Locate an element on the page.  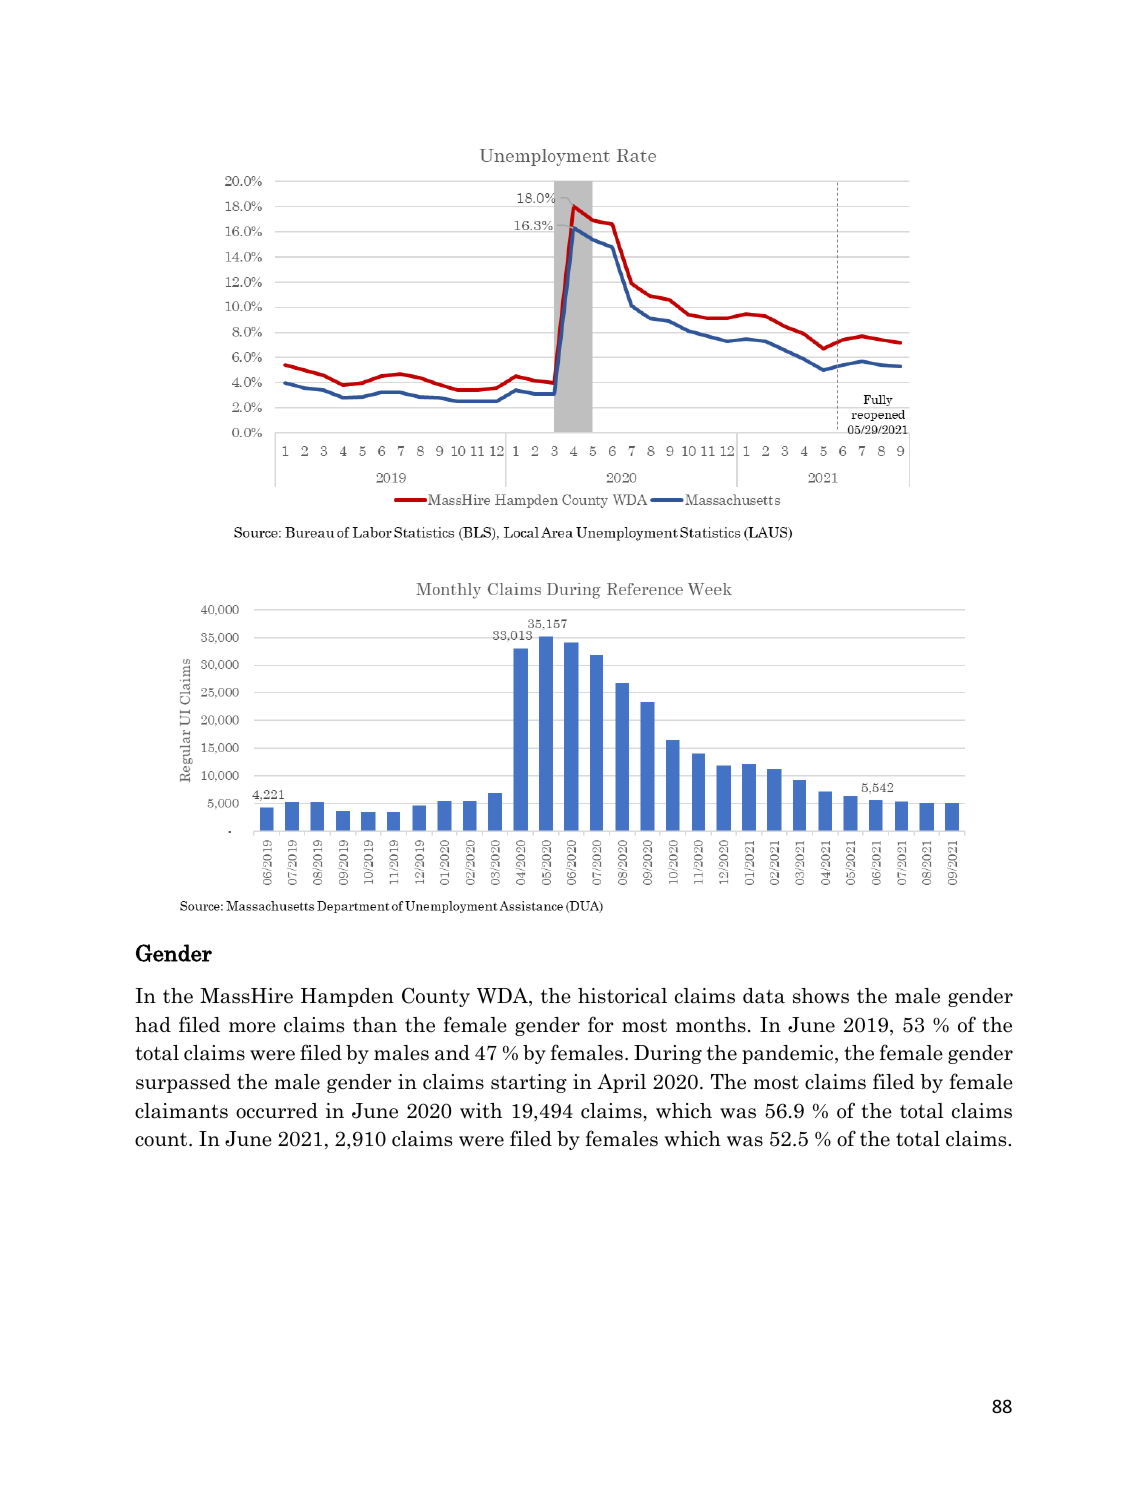
occurred is located at coordinates (277, 1111).
